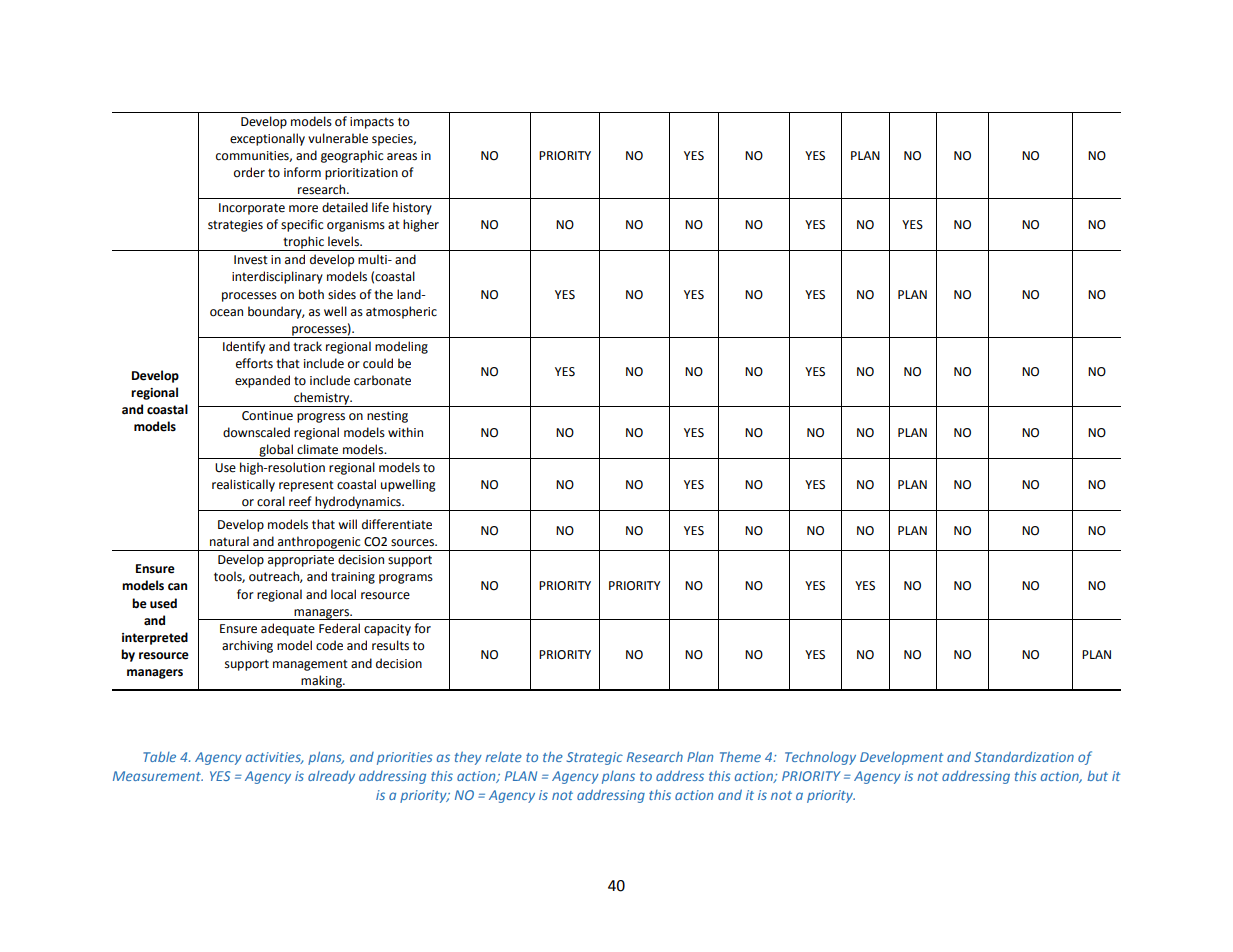 This image has height=952, width=1233. What do you see at coordinates (406, 579) in the image?
I see `programs` at bounding box center [406, 579].
